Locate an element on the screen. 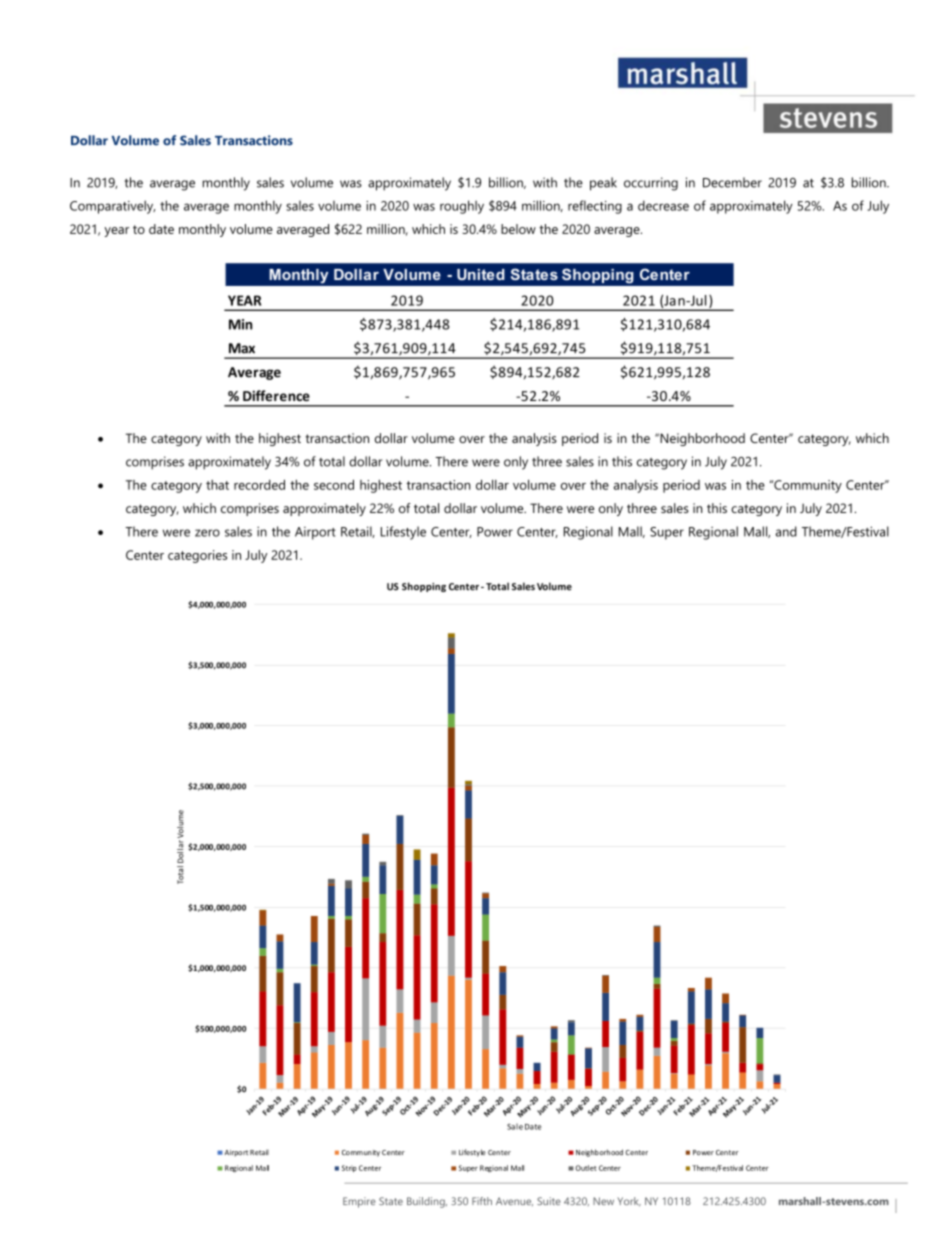  Strip is located at coordinates (349, 1168).
